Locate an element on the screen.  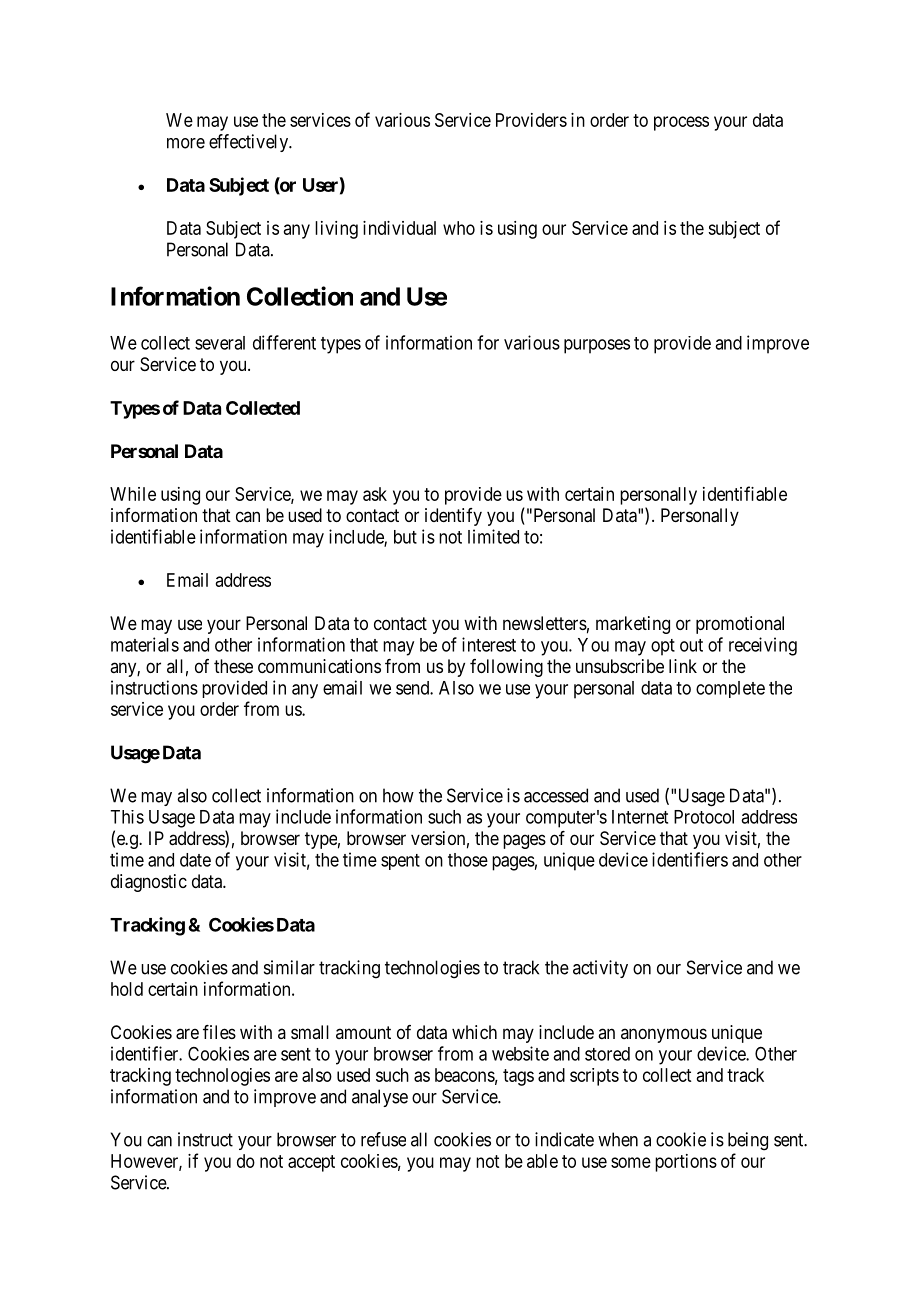
date is located at coordinates (195, 860).
